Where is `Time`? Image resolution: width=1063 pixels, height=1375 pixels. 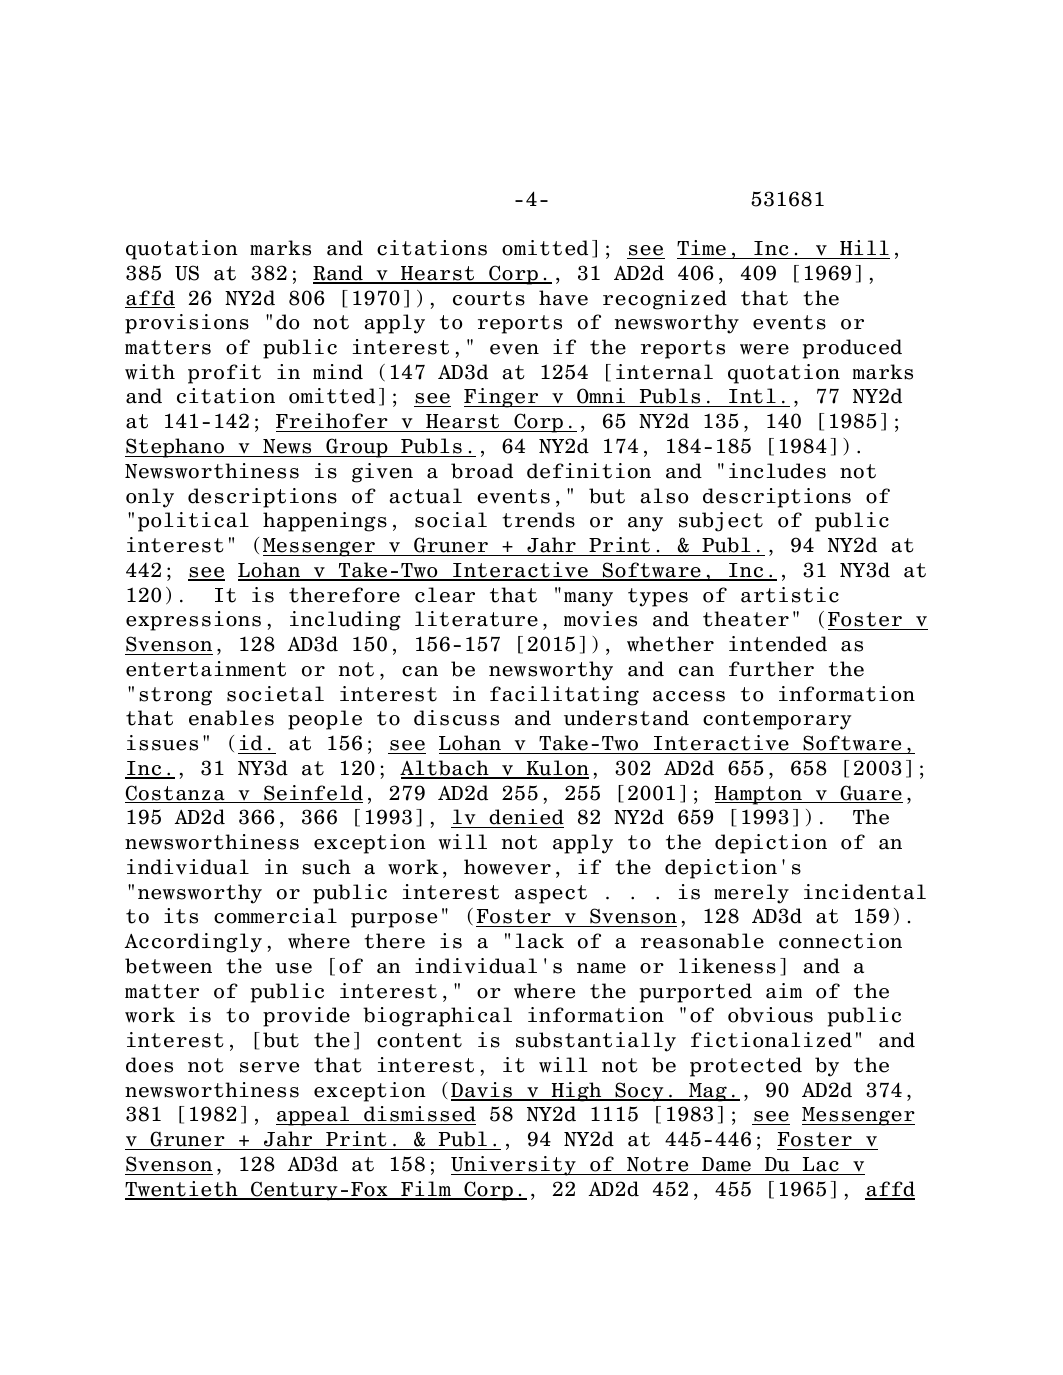
Time is located at coordinates (701, 248).
